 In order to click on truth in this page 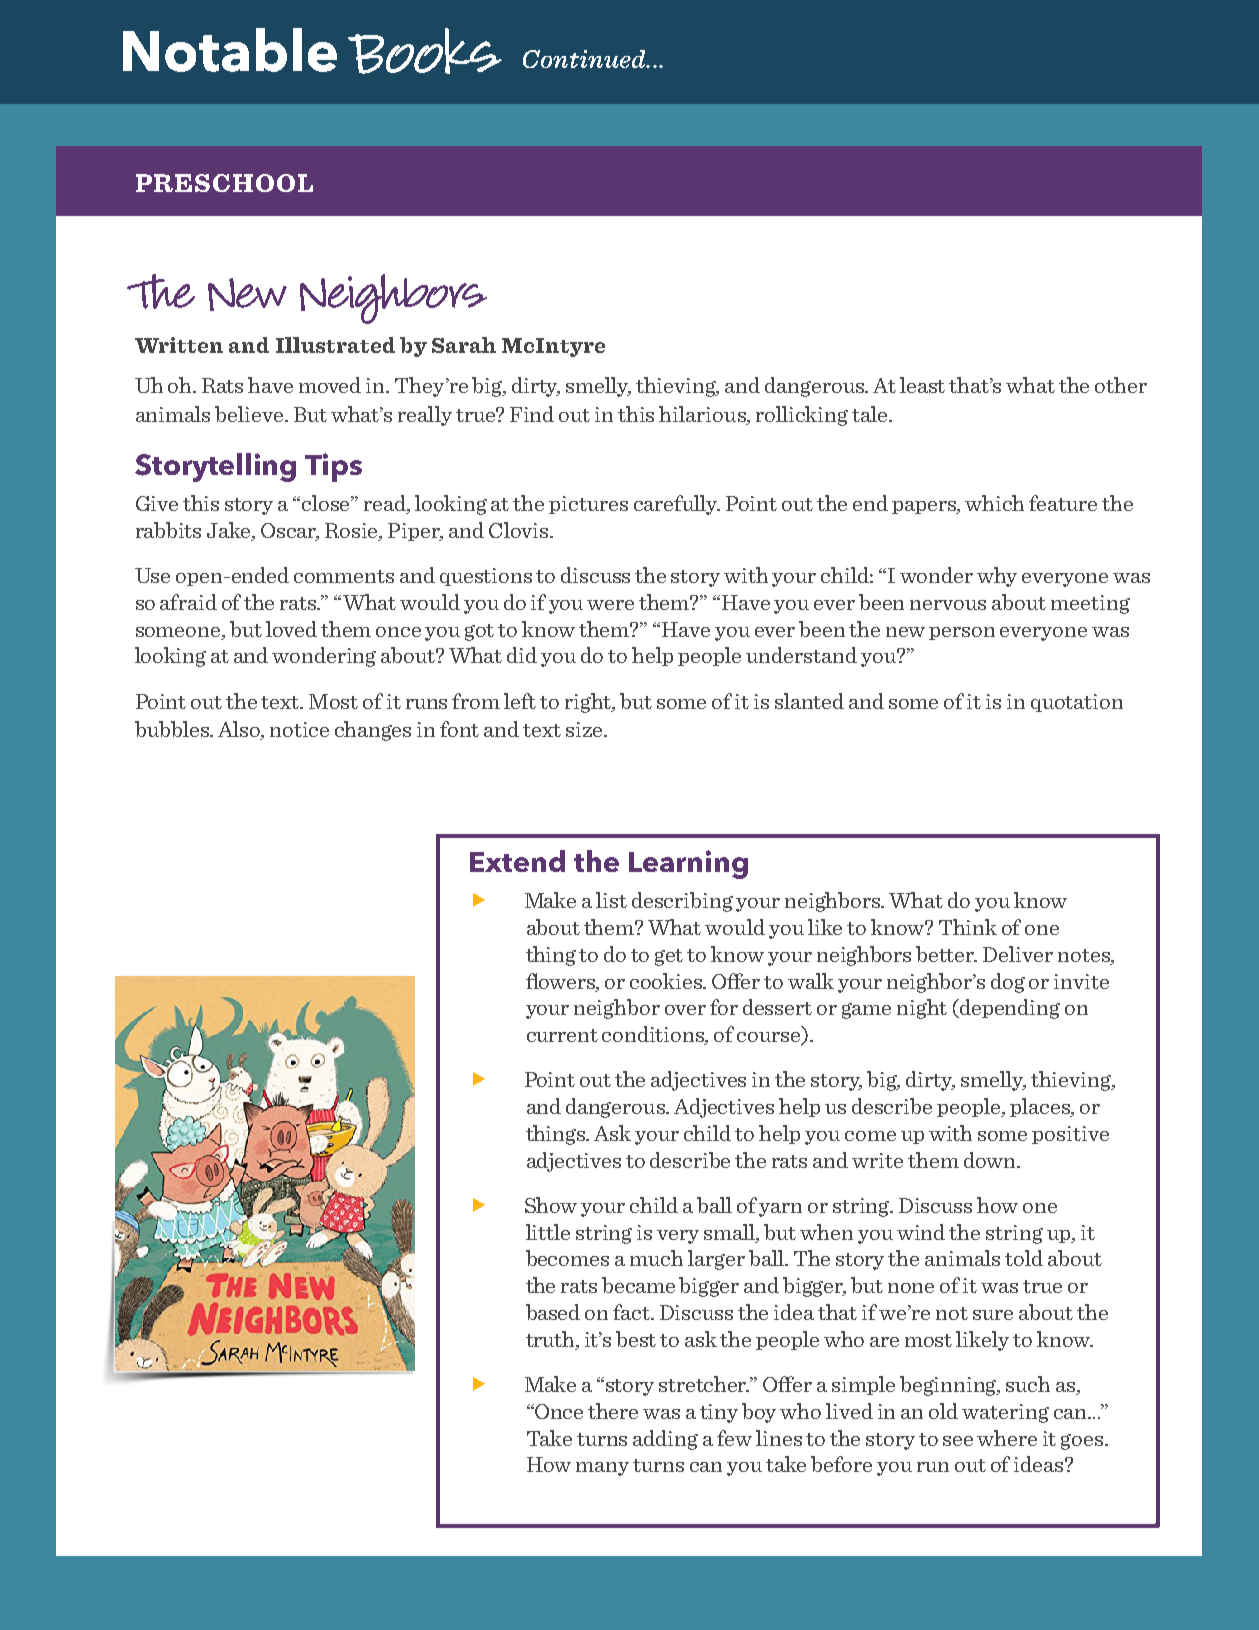, I will do `click(552, 1340)`.
